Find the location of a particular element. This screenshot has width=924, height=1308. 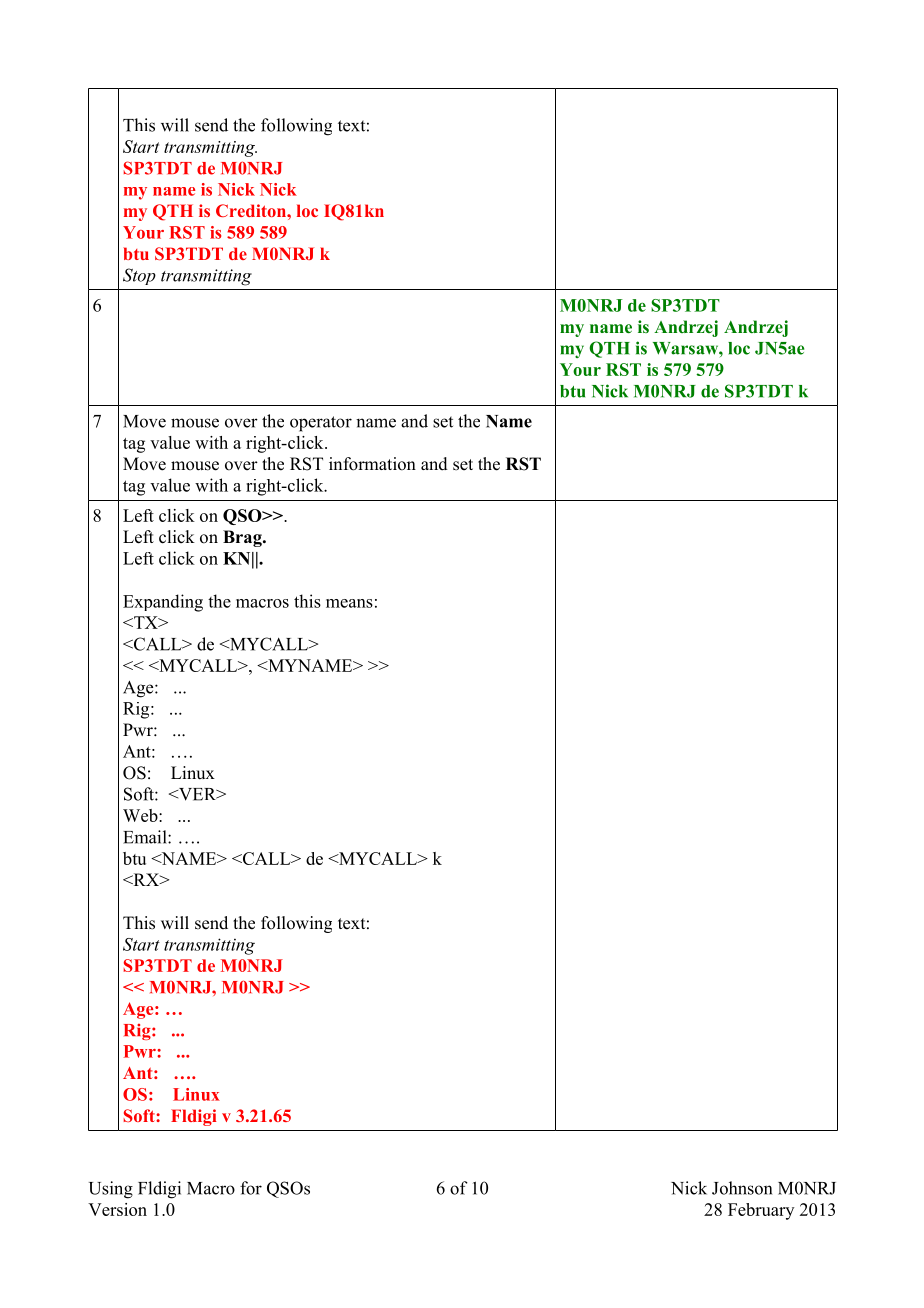

operator is located at coordinates (321, 424).
